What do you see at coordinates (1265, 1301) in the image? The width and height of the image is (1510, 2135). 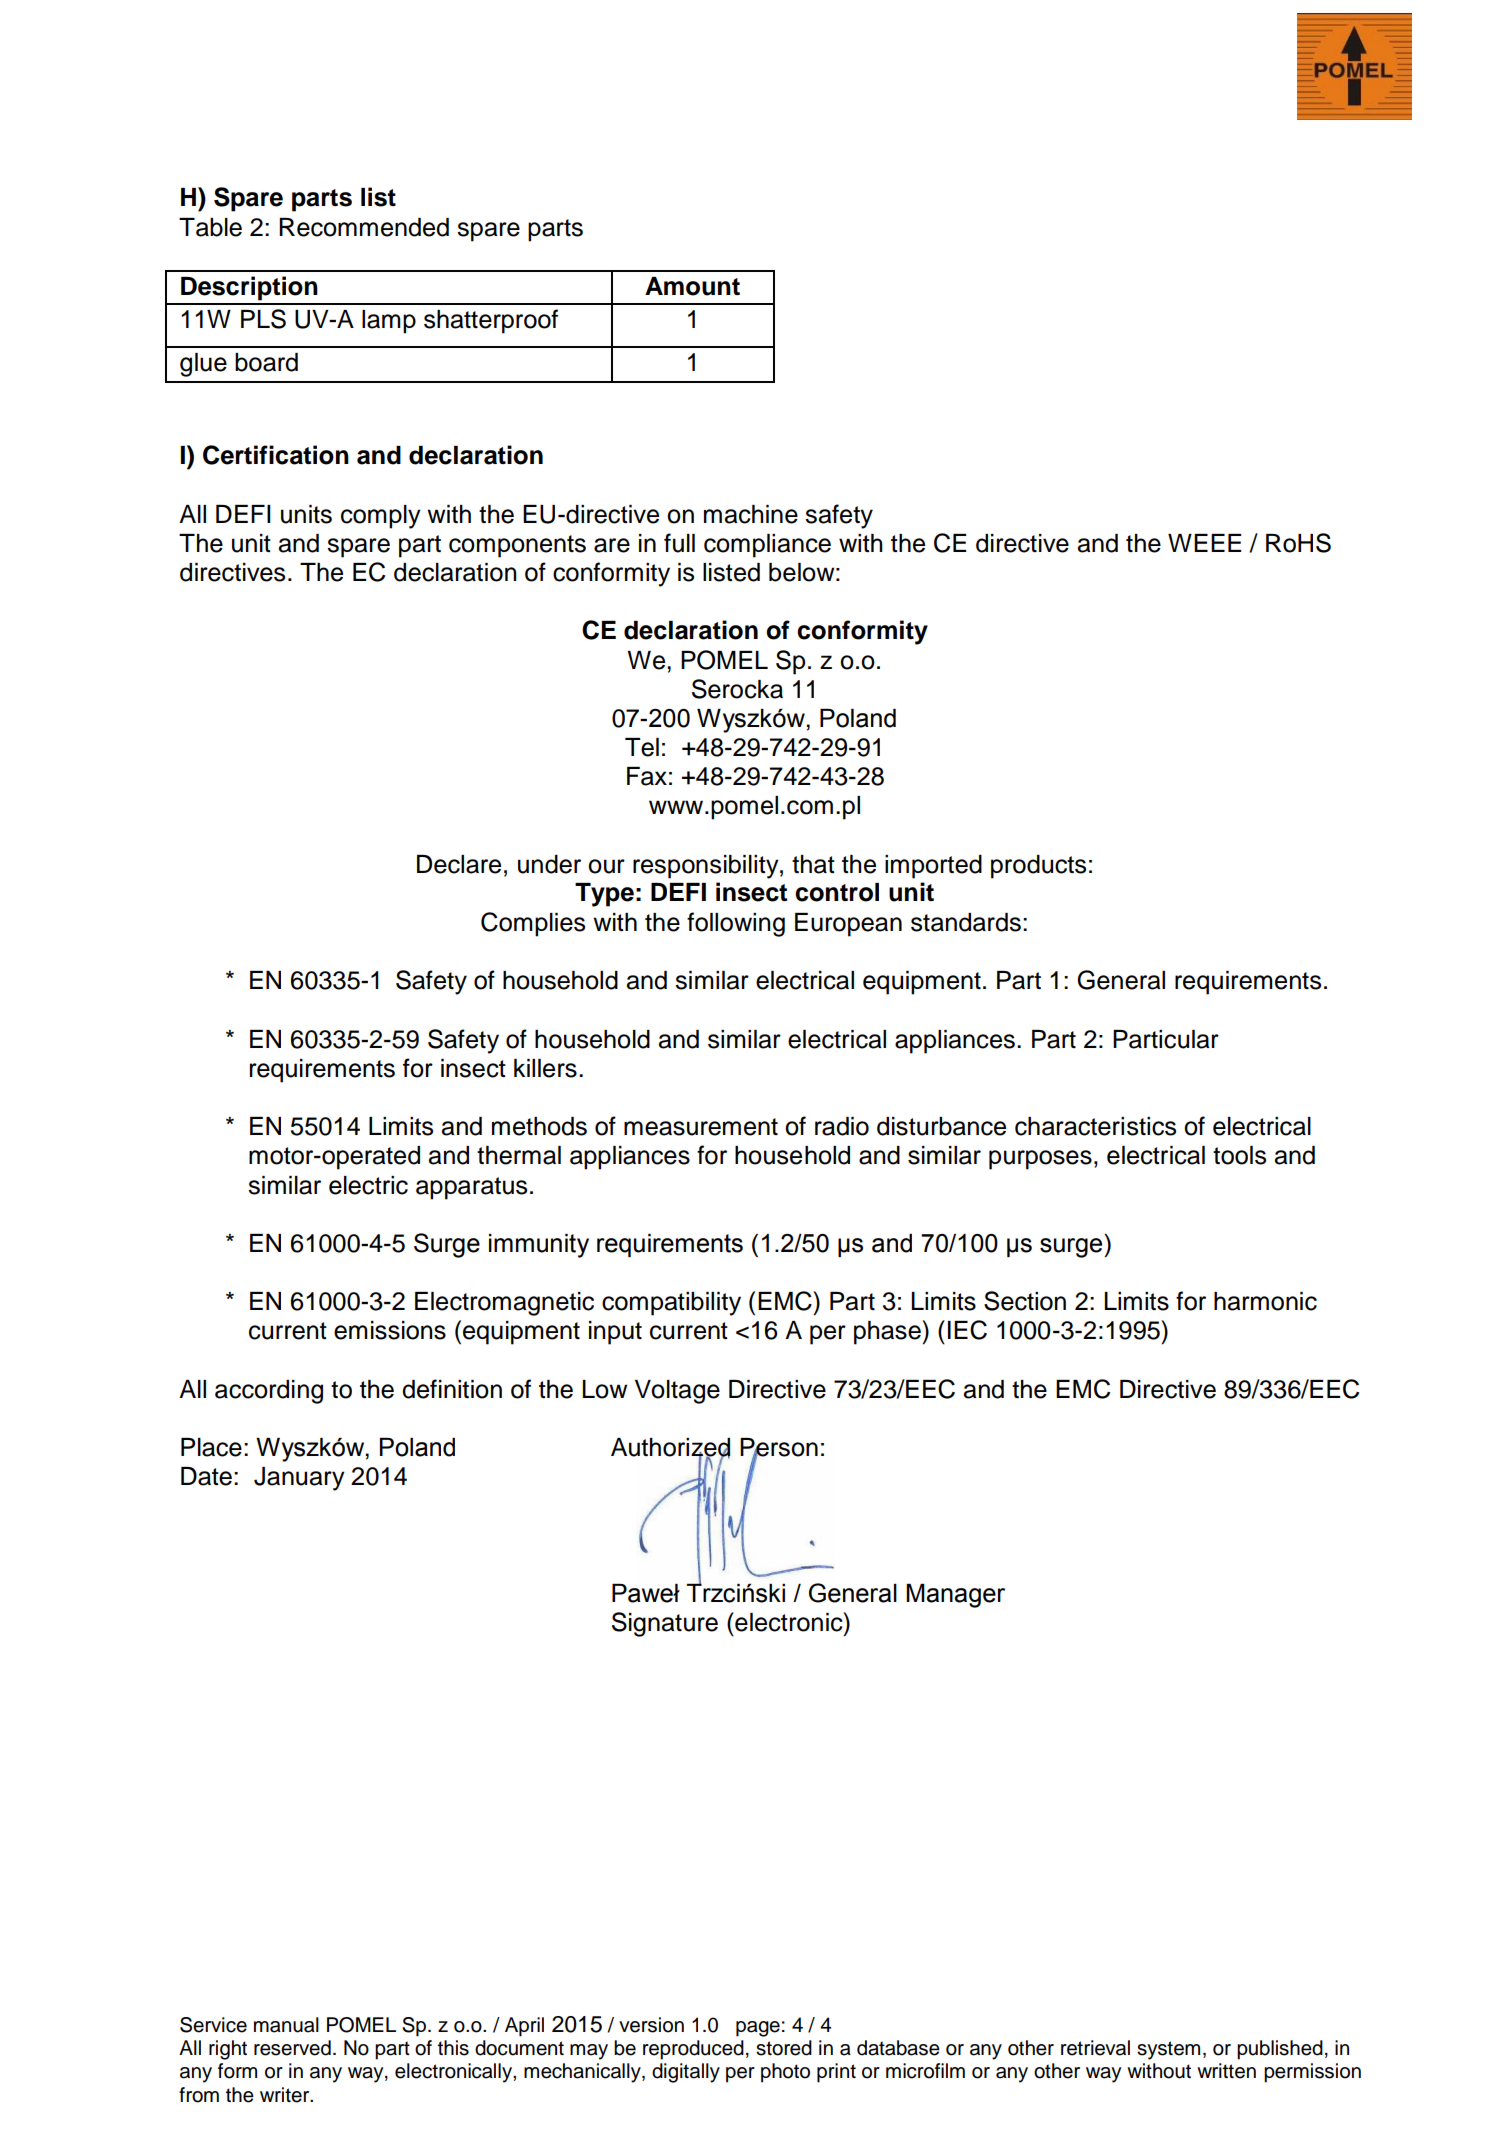 I see `harmonic` at bounding box center [1265, 1301].
